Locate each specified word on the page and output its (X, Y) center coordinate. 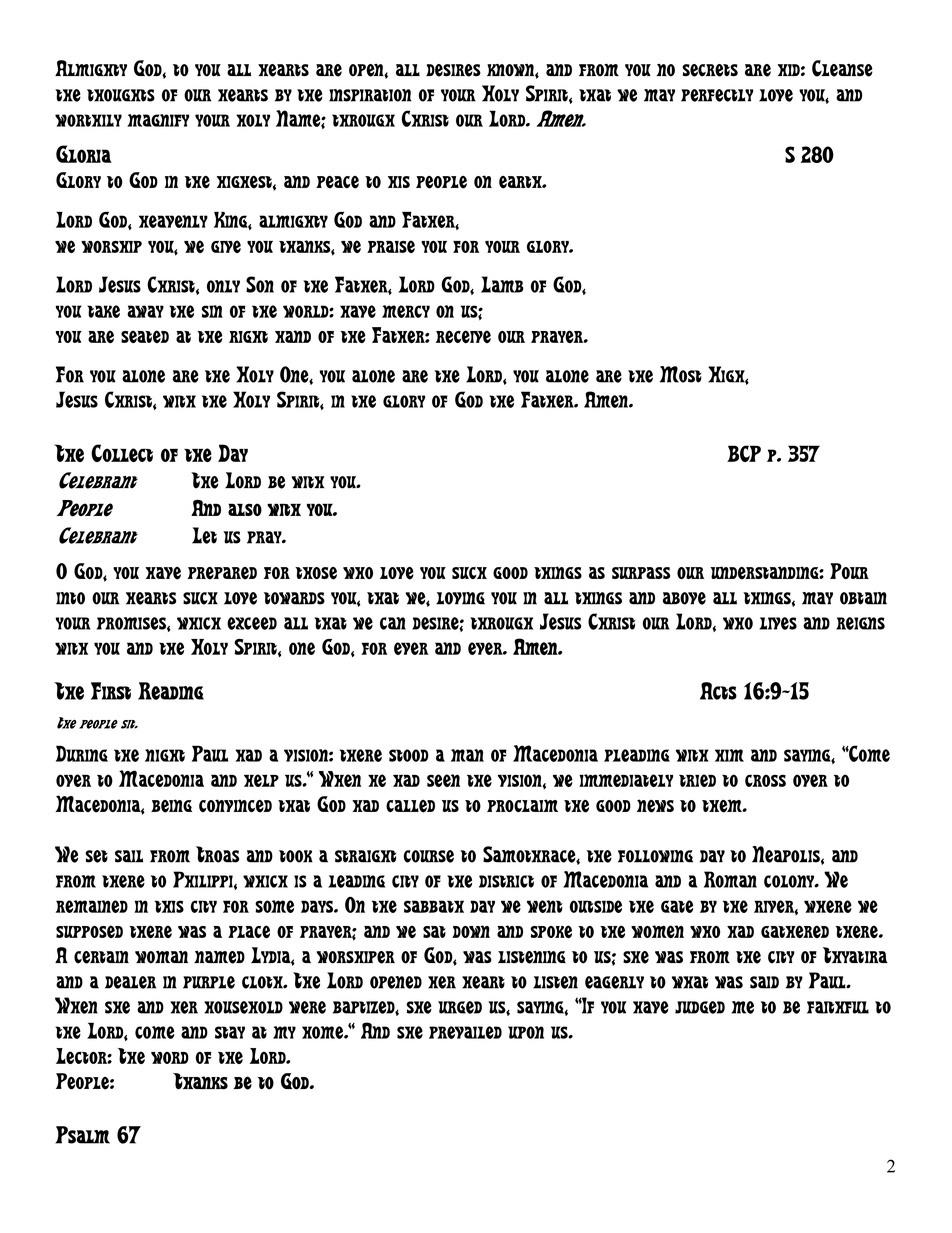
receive (463, 336)
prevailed (465, 1032)
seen (443, 780)
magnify (158, 120)
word (170, 1058)
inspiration (370, 95)
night (165, 755)
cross (765, 780)
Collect (122, 453)
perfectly (717, 95)
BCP (744, 453)
